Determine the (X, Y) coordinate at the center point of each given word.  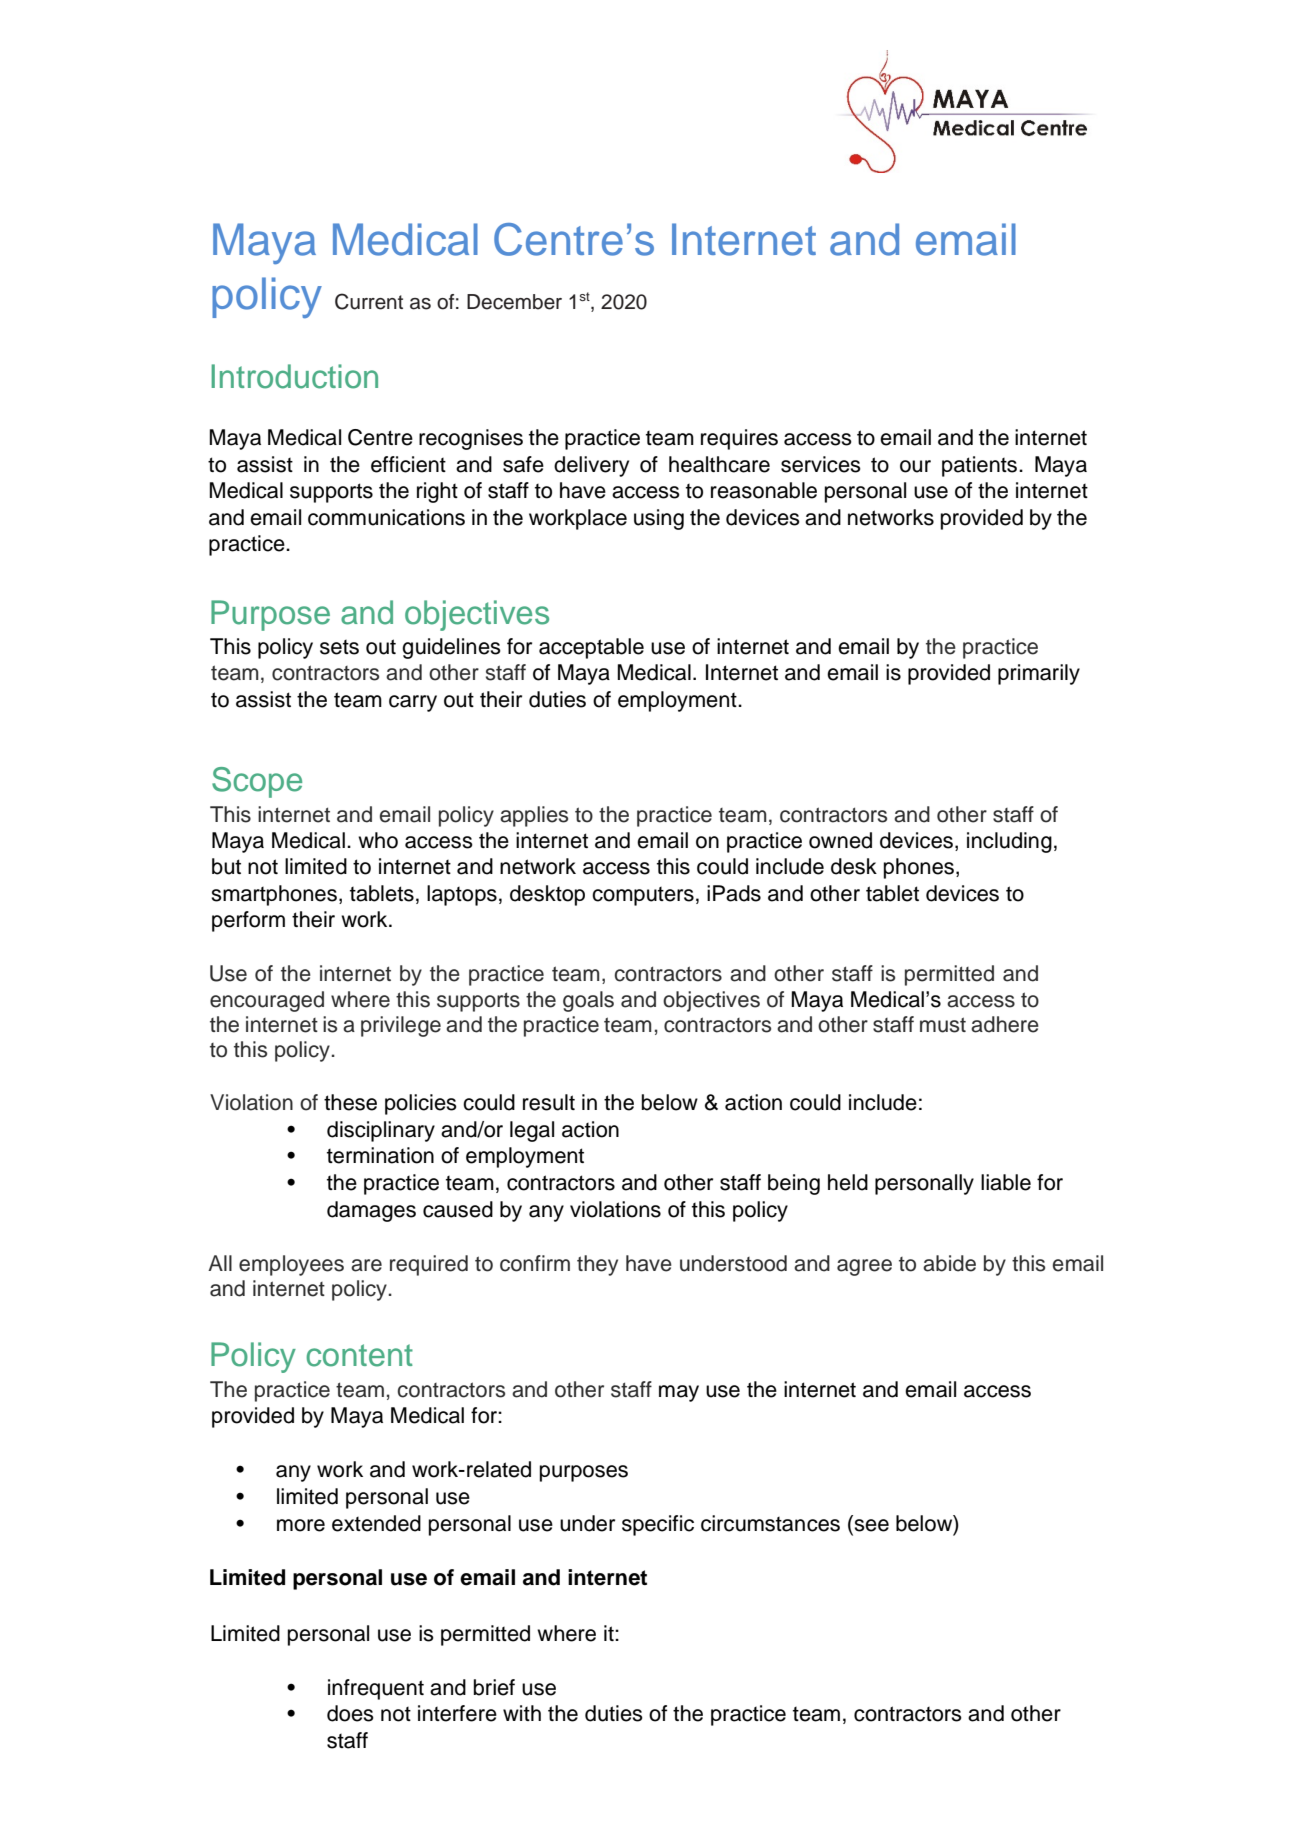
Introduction (294, 376)
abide (949, 1263)
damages (371, 1211)
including (1009, 842)
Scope (257, 782)
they (597, 1265)
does (350, 1713)
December (514, 302)
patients (981, 466)
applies (534, 816)
